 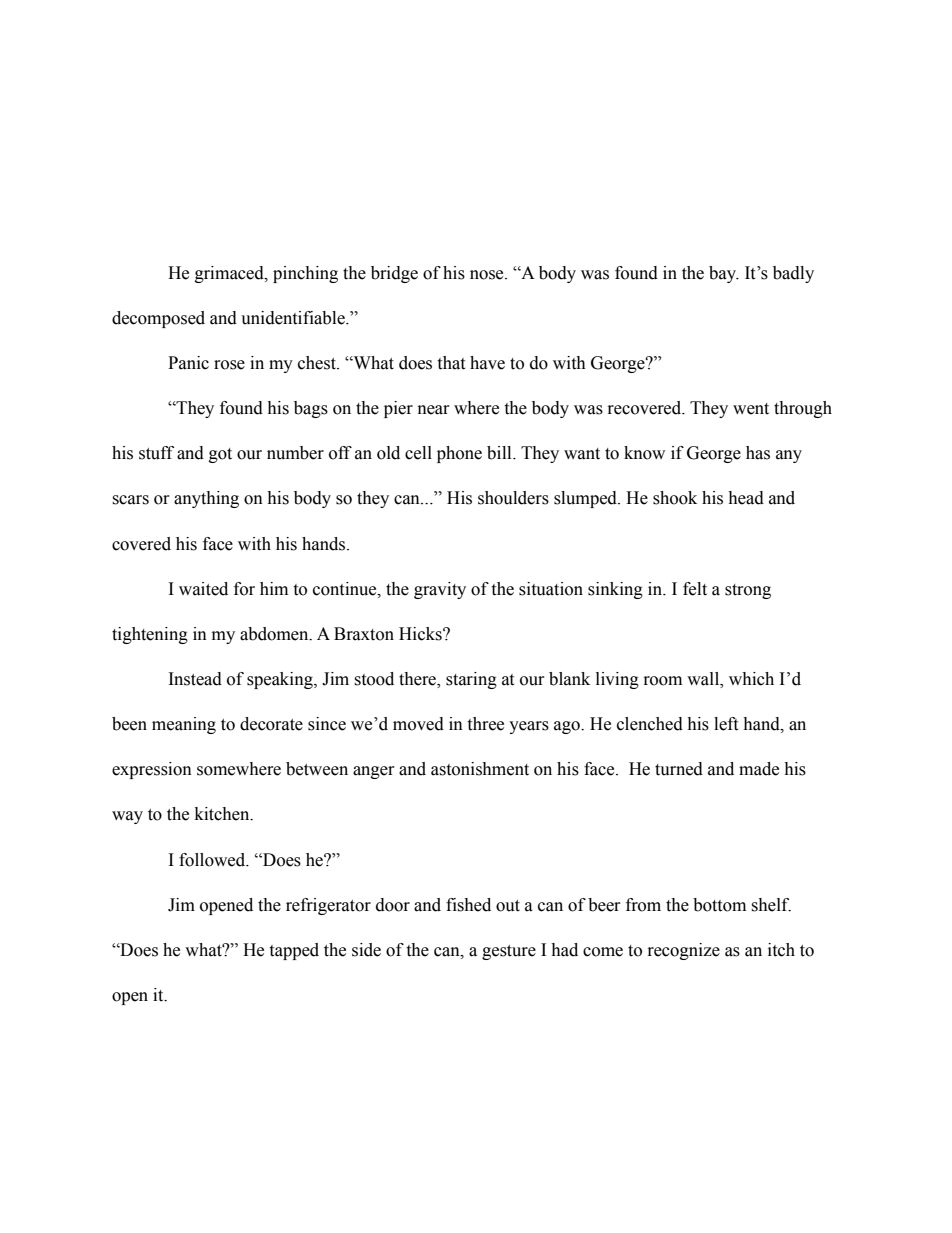 What do you see at coordinates (294, 951) in the document?
I see `tapped` at bounding box center [294, 951].
